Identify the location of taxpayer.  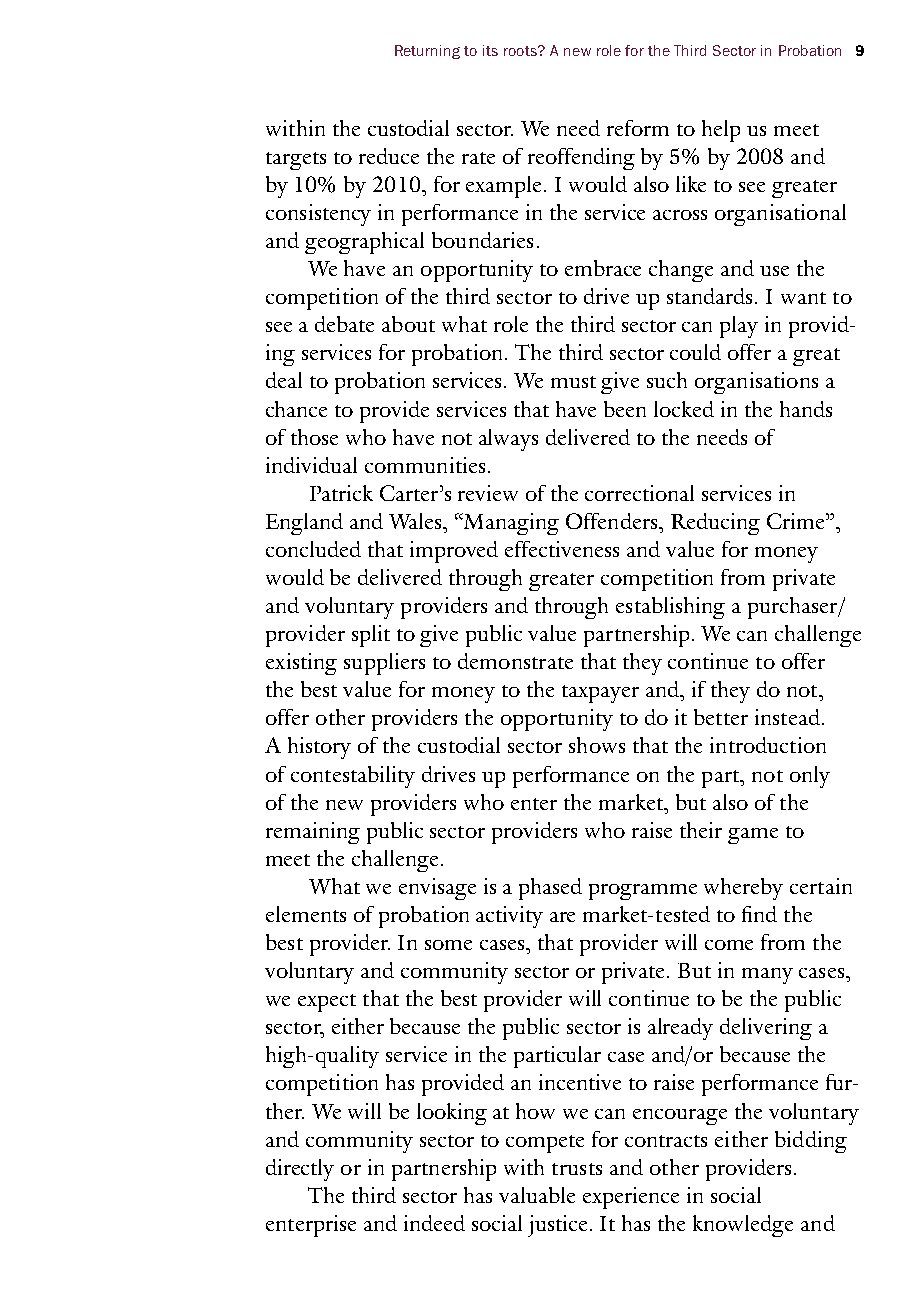
(600, 694).
